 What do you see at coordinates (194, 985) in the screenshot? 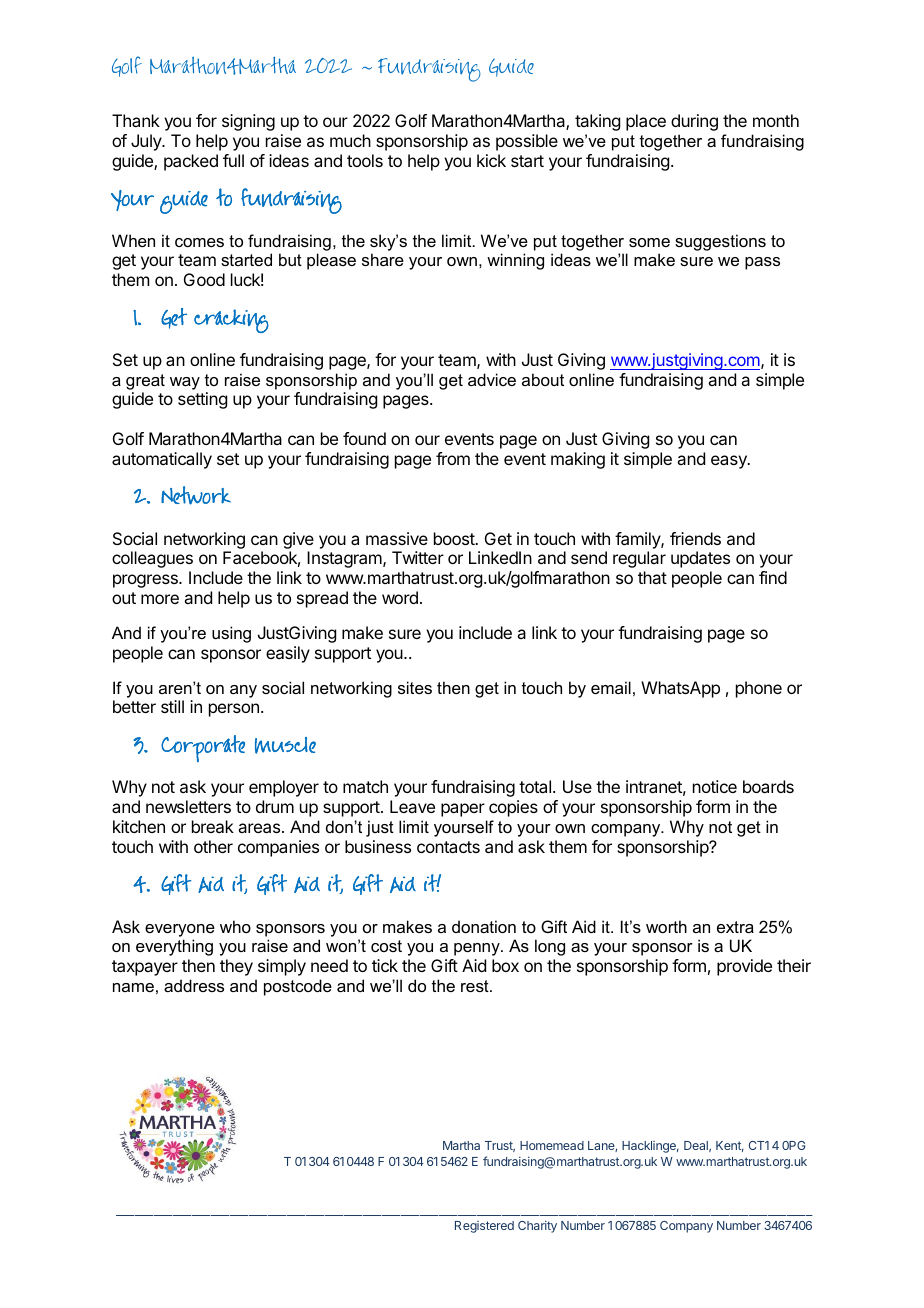
I see `address` at bounding box center [194, 985].
